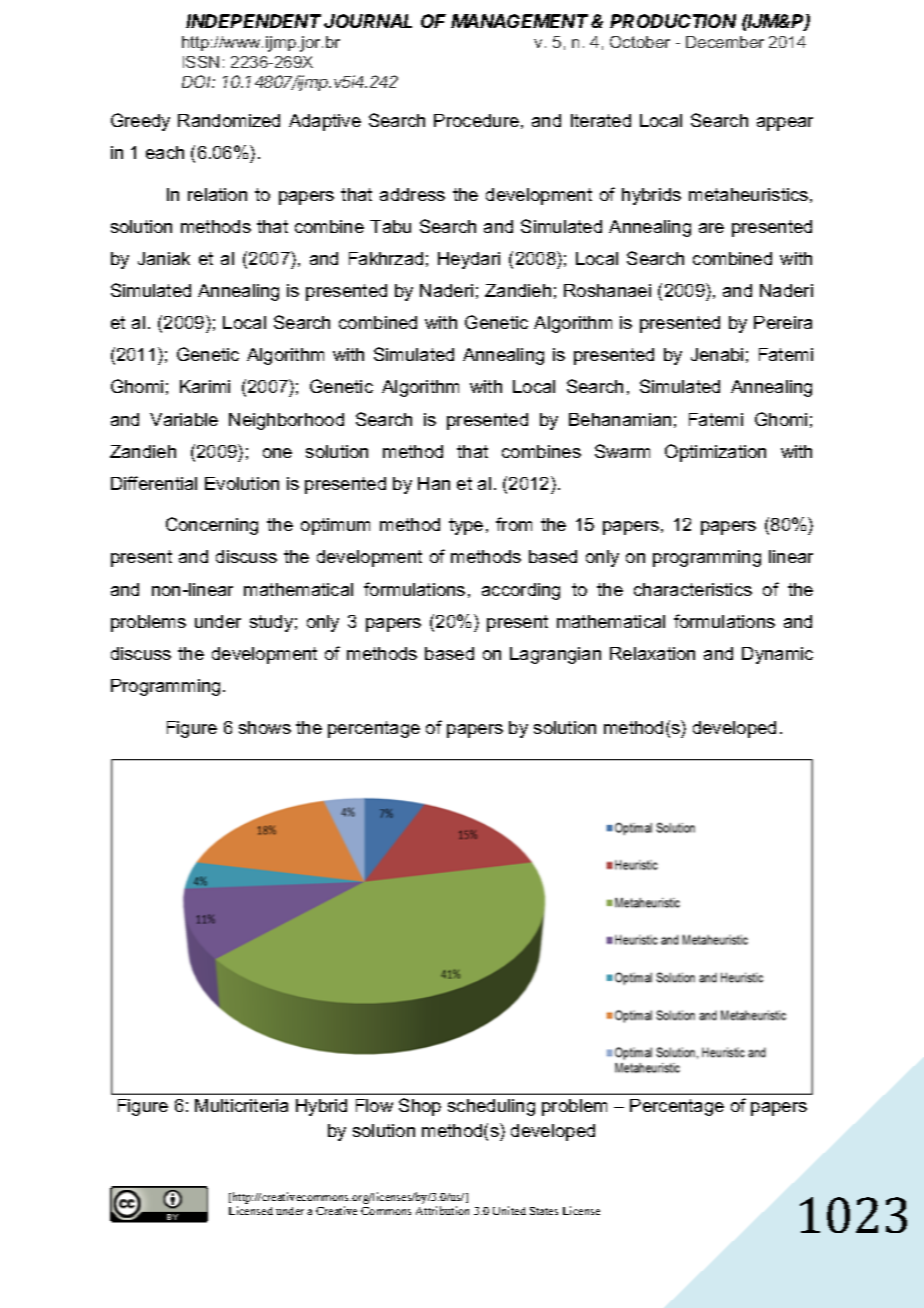  What do you see at coordinates (521, 591) in the screenshot?
I see `according` at bounding box center [521, 591].
